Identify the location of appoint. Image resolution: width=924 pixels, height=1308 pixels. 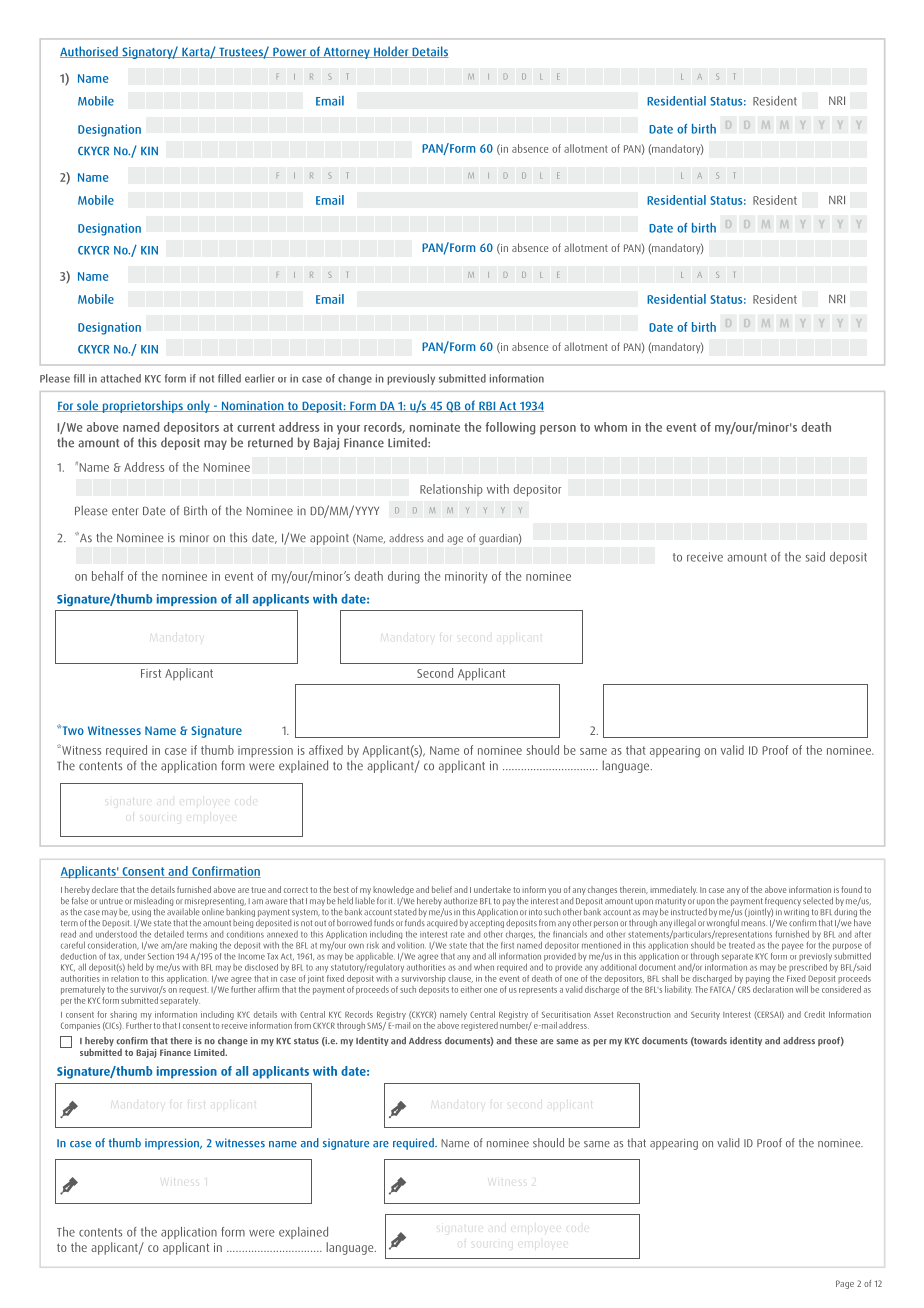
(329, 539).
